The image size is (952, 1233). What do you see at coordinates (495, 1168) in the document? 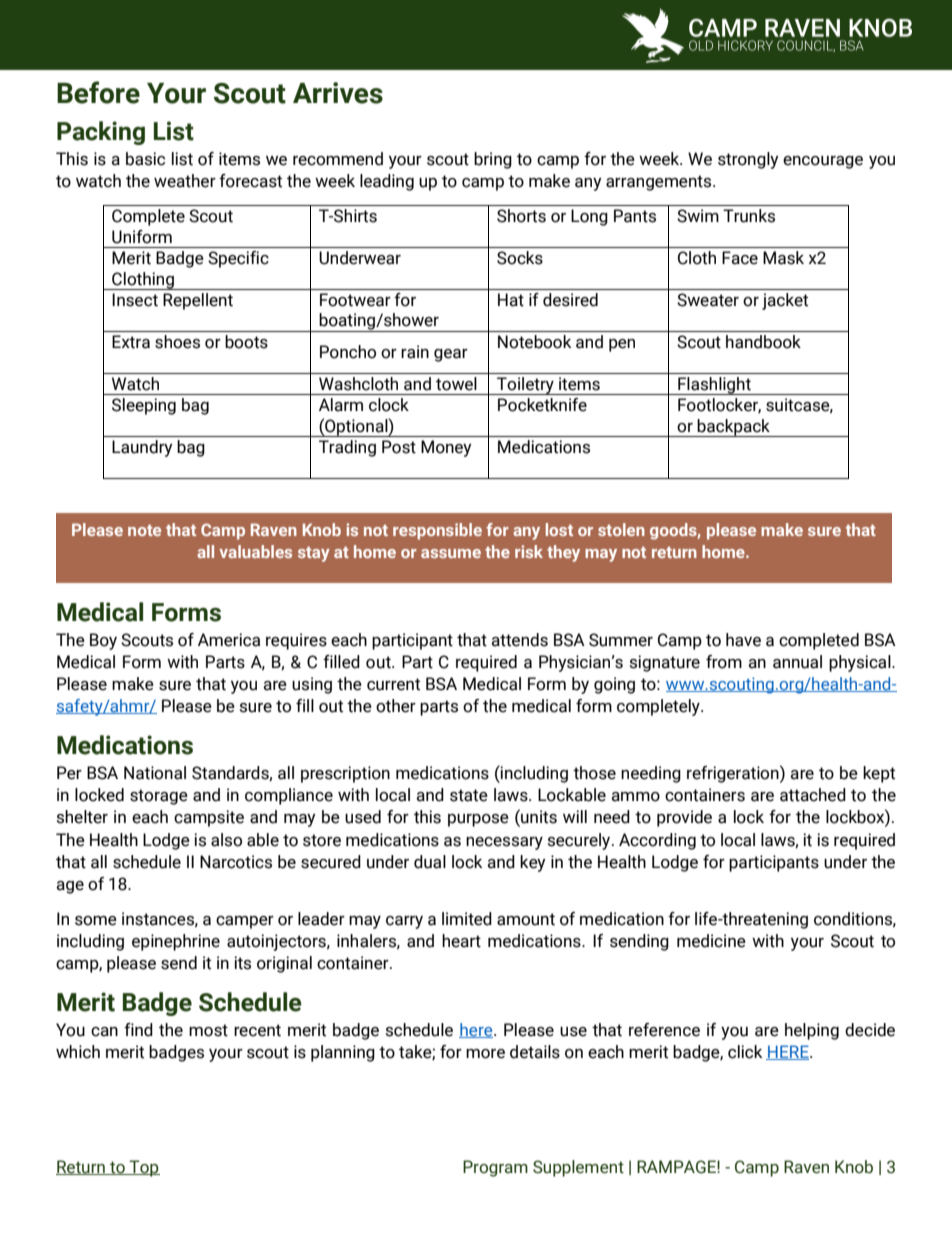
I see `Program` at bounding box center [495, 1168].
